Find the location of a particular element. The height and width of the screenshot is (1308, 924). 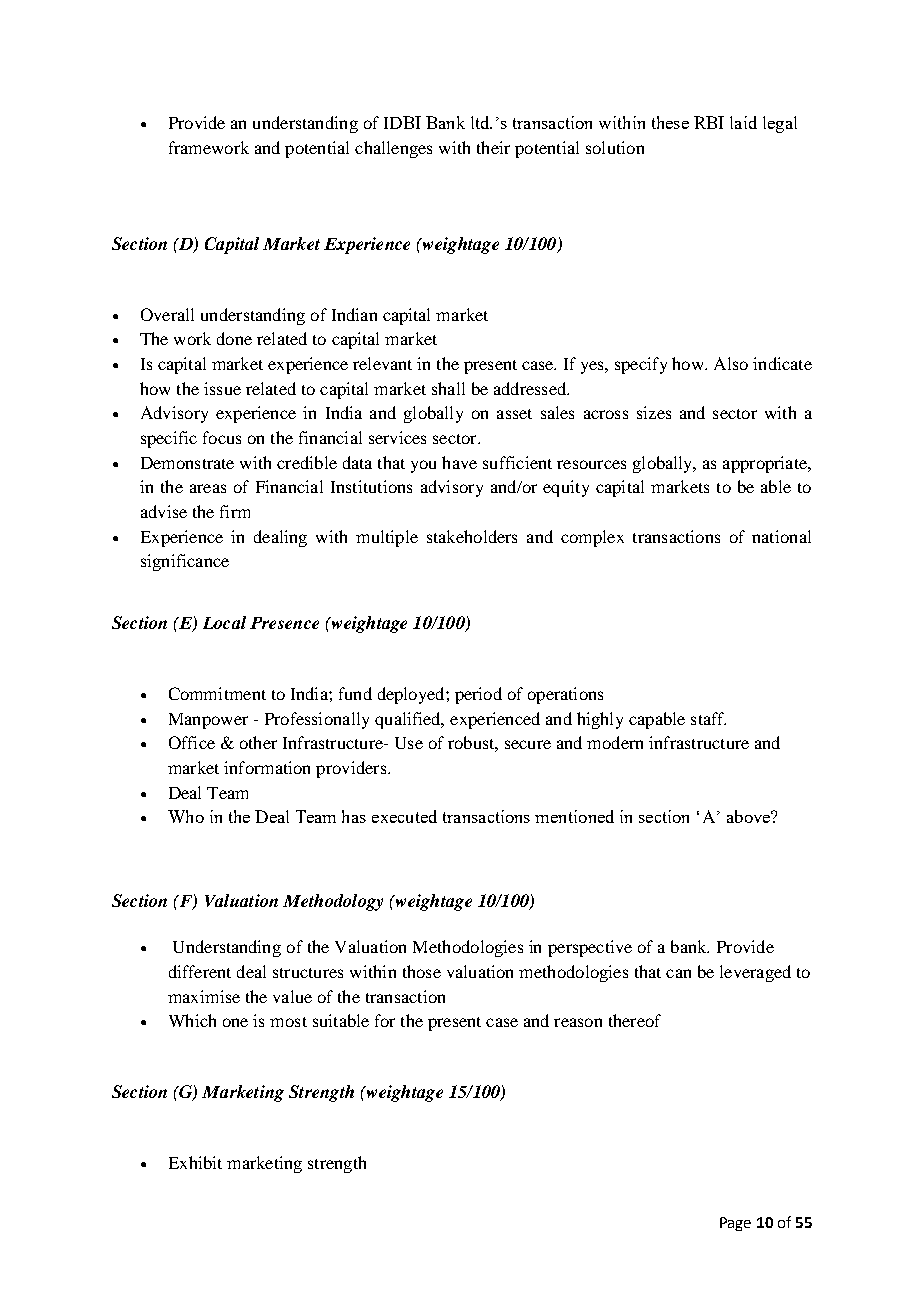

their is located at coordinates (493, 147).
